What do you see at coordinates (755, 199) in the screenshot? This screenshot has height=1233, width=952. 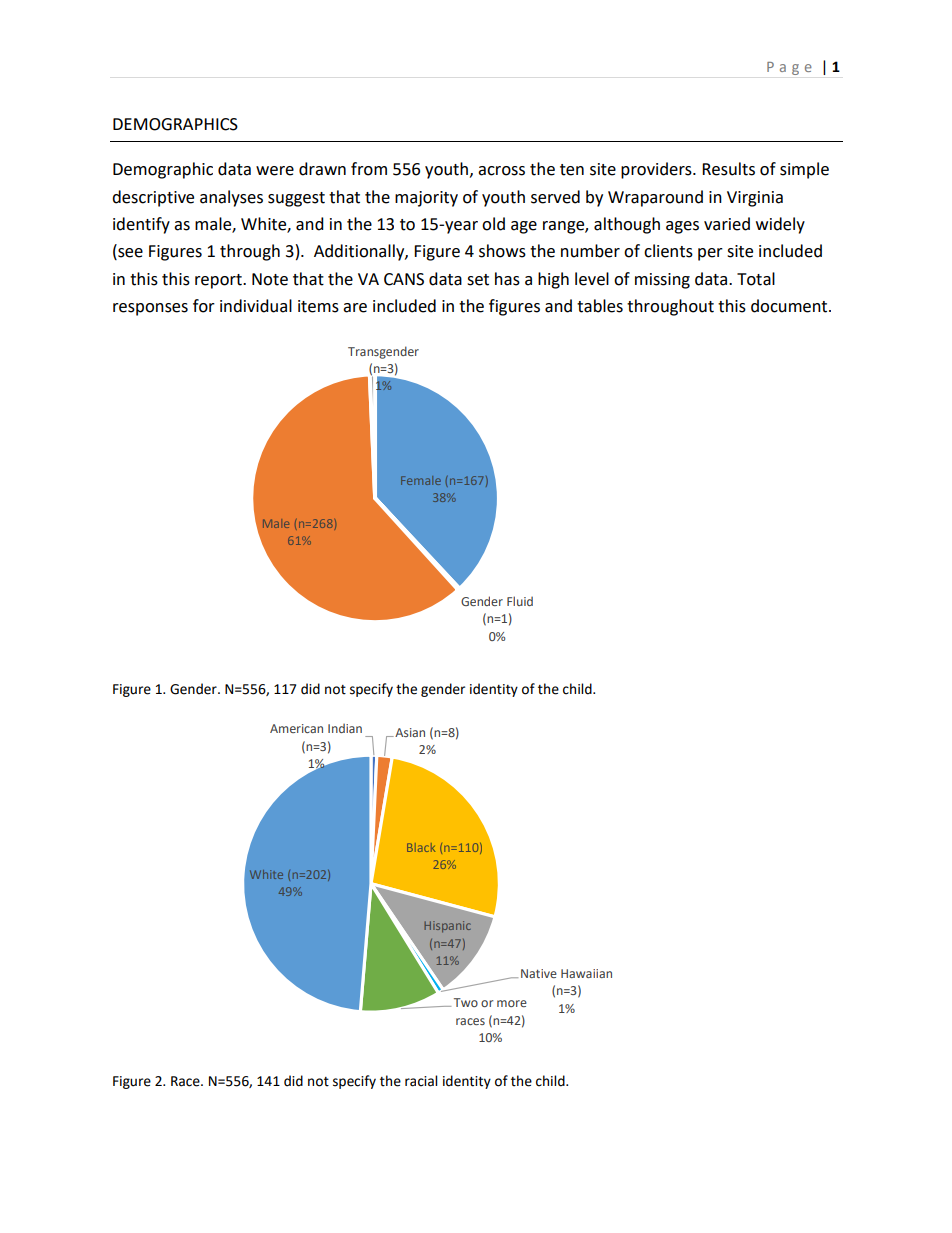 I see `Virginia` at bounding box center [755, 199].
